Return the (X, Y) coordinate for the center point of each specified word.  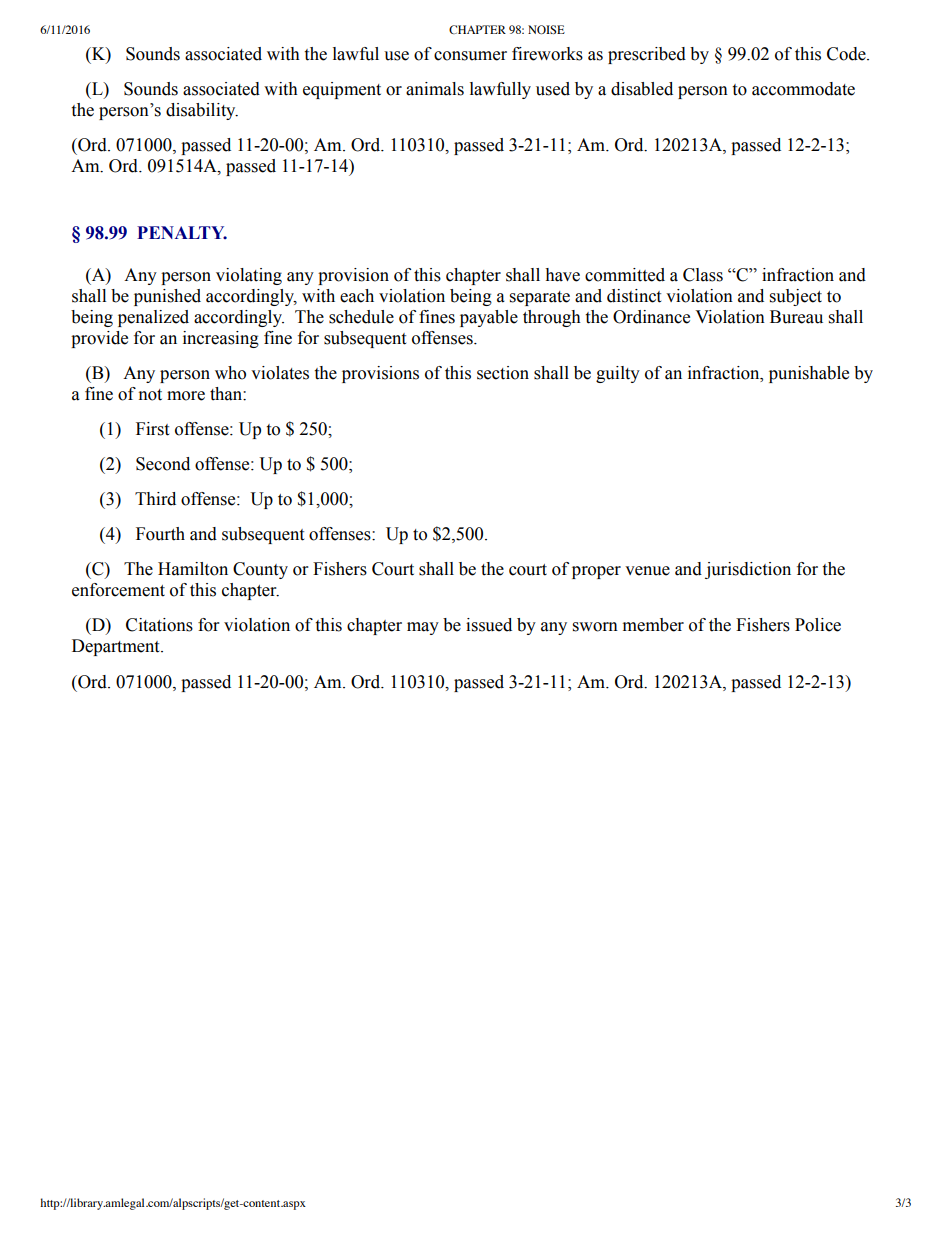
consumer (470, 56)
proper (596, 572)
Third (155, 499)
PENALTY (182, 232)
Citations (159, 625)
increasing (221, 339)
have (562, 275)
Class (703, 275)
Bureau (796, 317)
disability (202, 111)
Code (847, 54)
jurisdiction (748, 570)
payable (489, 318)
